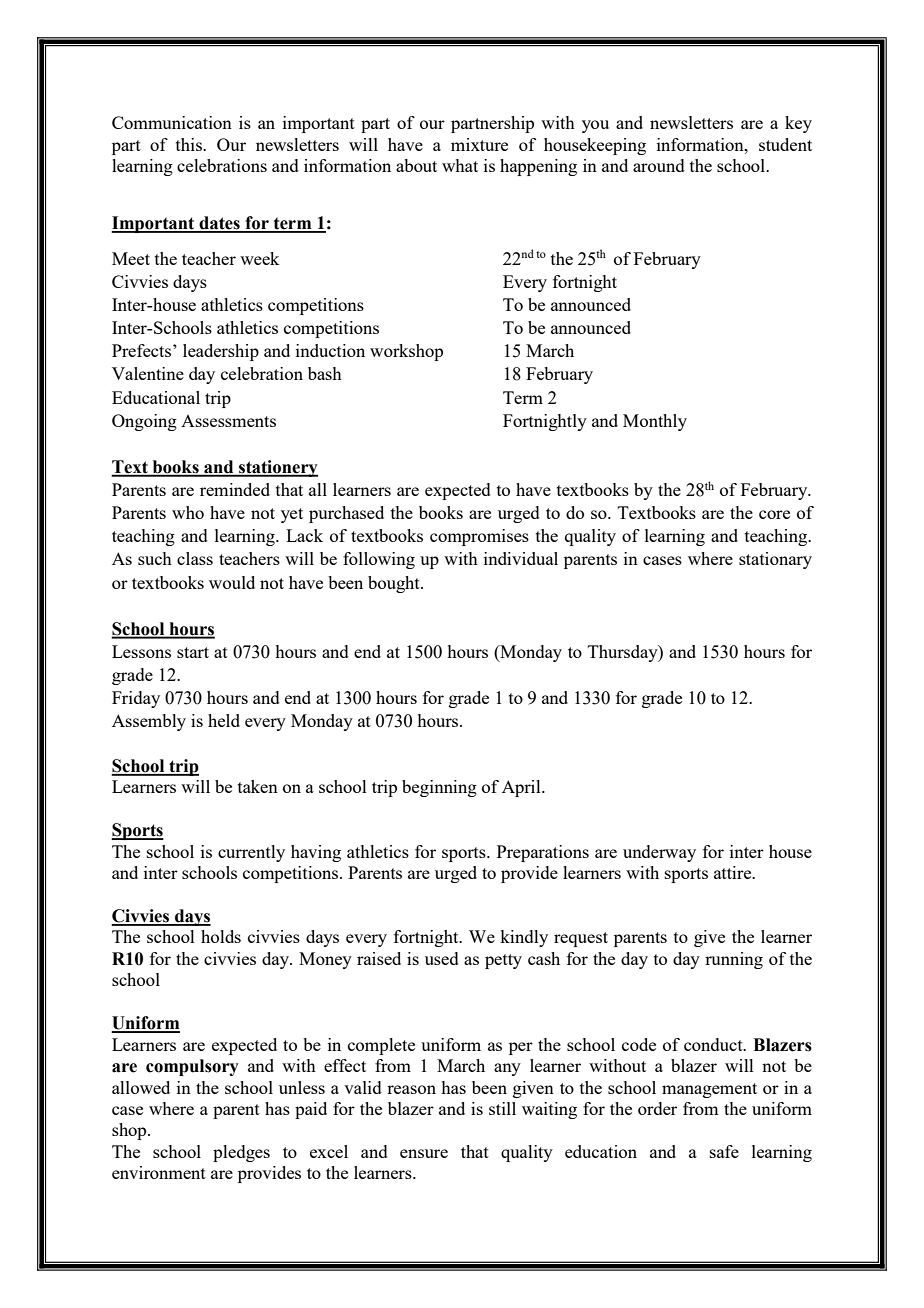  Describe the element at coordinates (228, 421) in the page. I see `Assessments` at that location.
